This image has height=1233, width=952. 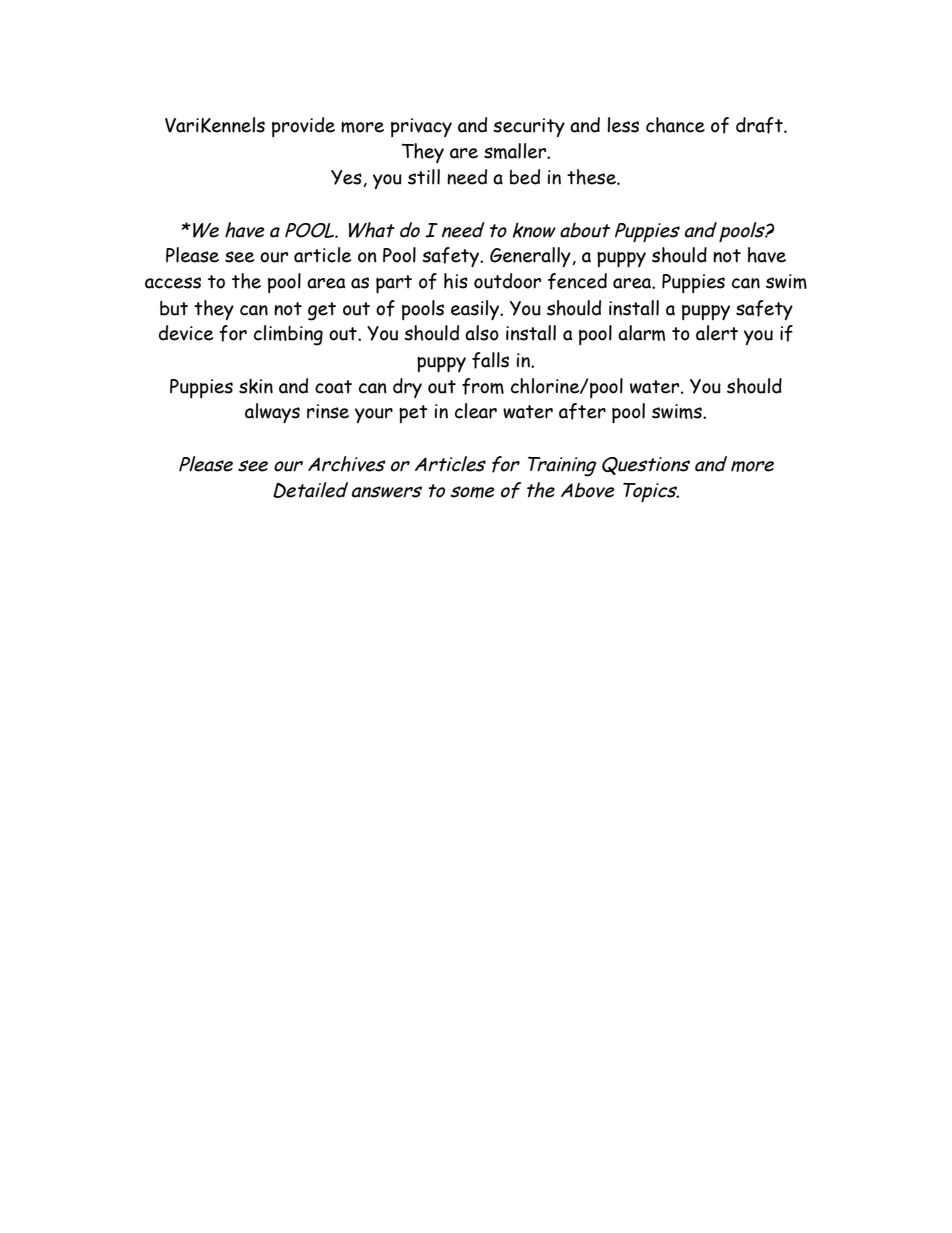 I want to click on his, so click(x=456, y=281).
